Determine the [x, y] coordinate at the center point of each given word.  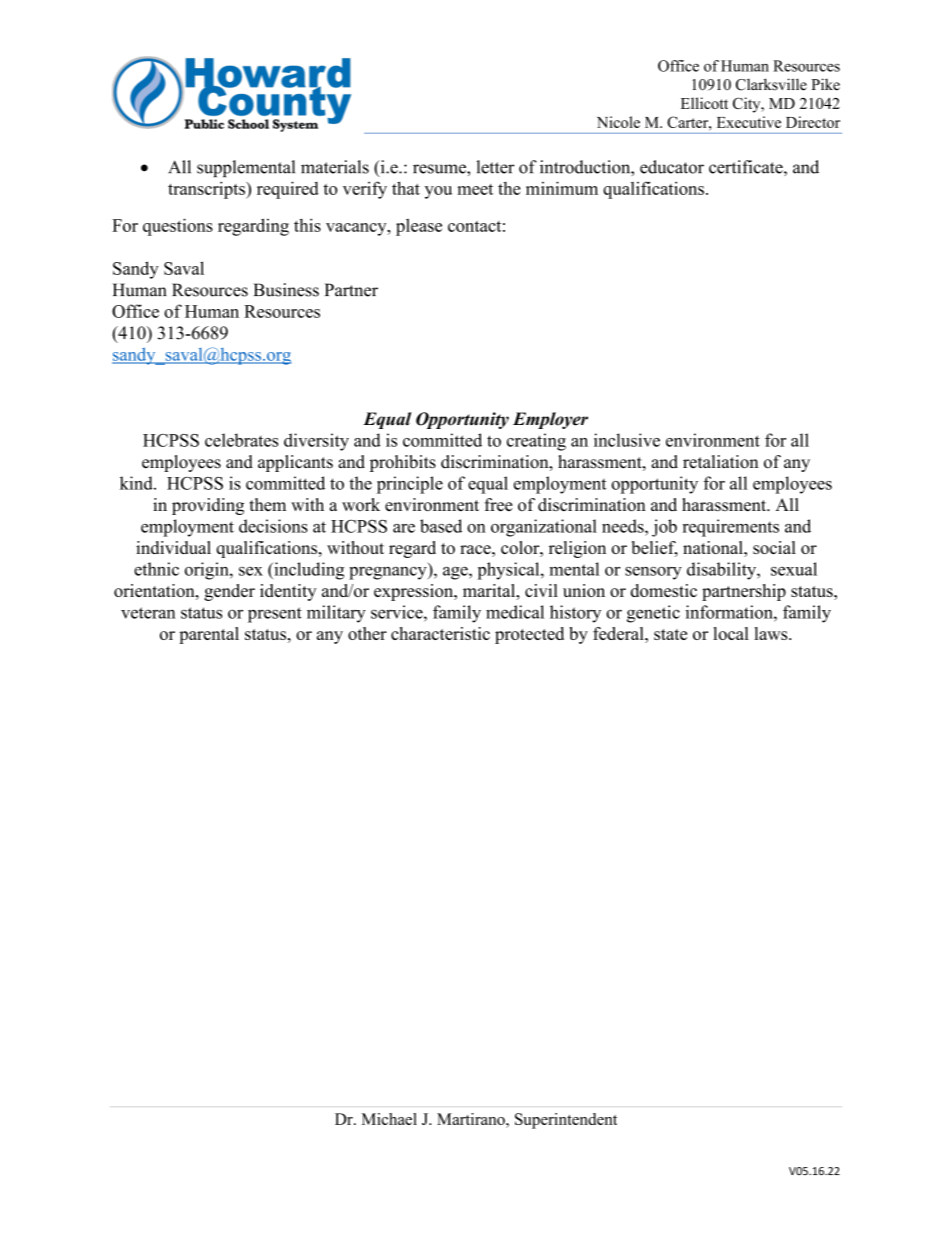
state [670, 634]
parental [209, 635]
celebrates [241, 440]
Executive [749, 122]
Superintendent [566, 1121]
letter [495, 167]
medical [515, 612]
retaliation [720, 462]
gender [229, 592]
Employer [550, 420]
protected [529, 635]
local [731, 633]
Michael [389, 1119]
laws [772, 633]
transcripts [207, 190]
